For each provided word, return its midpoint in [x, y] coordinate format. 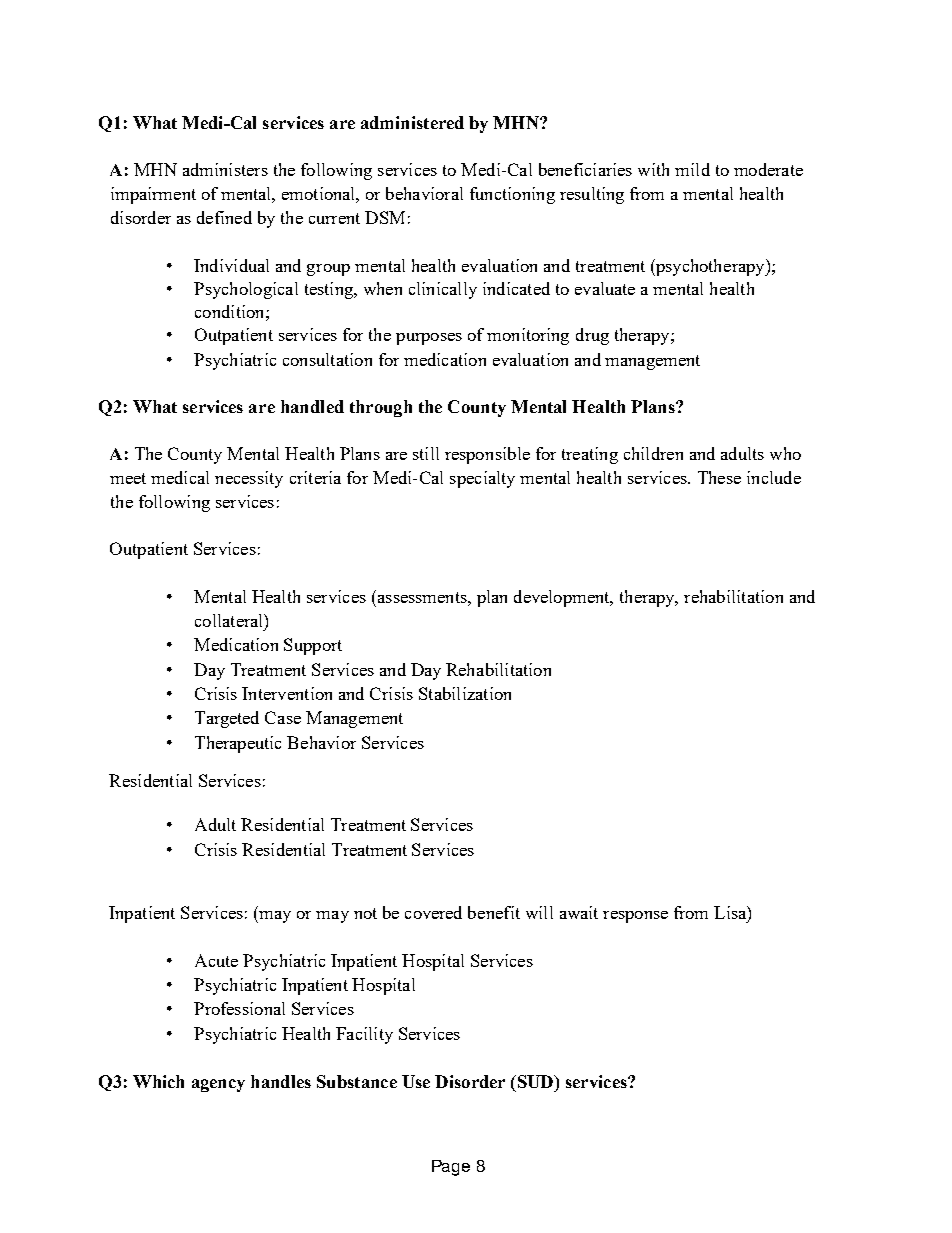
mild [692, 169]
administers [225, 169]
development [563, 598]
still [426, 453]
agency [218, 1085]
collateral [230, 620]
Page [451, 1168]
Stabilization [465, 693]
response [635, 917]
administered [412, 122]
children [653, 453]
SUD [535, 1081]
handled [312, 406]
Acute [216, 960]
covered [433, 912]
